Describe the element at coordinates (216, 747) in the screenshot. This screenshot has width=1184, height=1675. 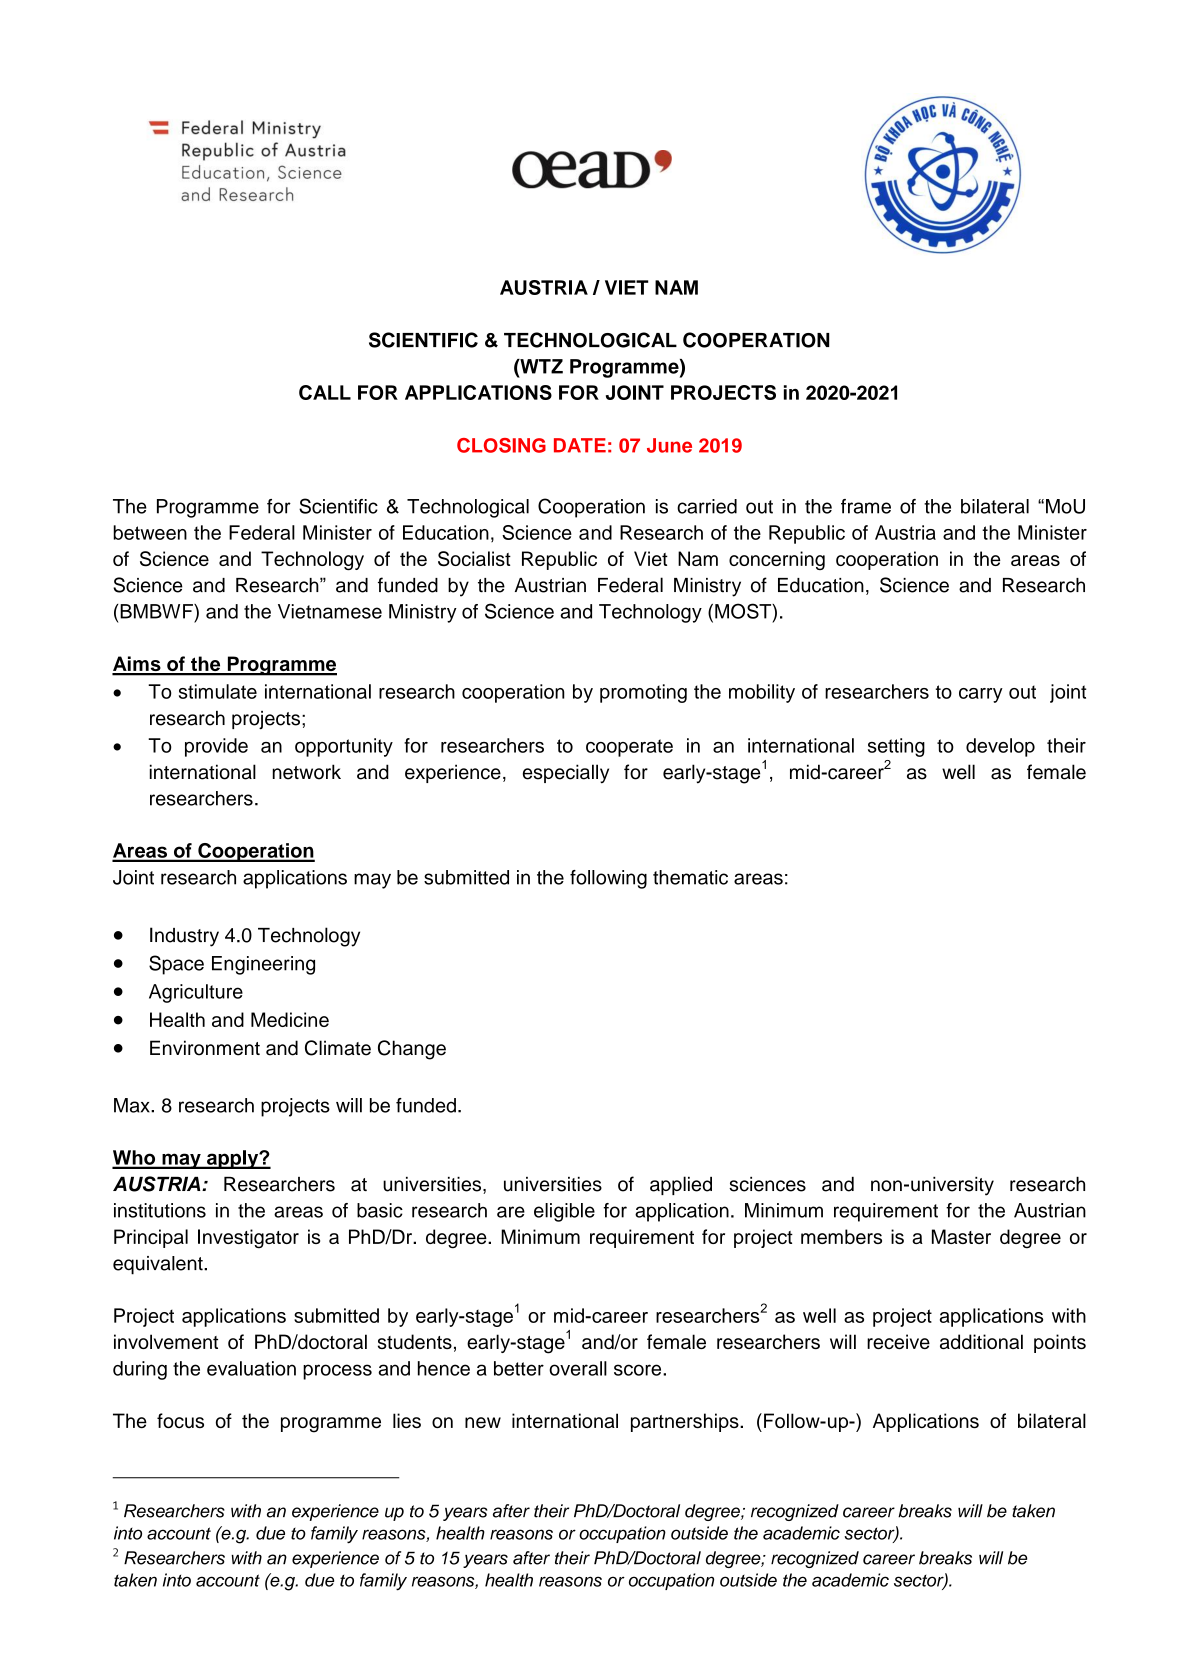
I see `provide` at that location.
